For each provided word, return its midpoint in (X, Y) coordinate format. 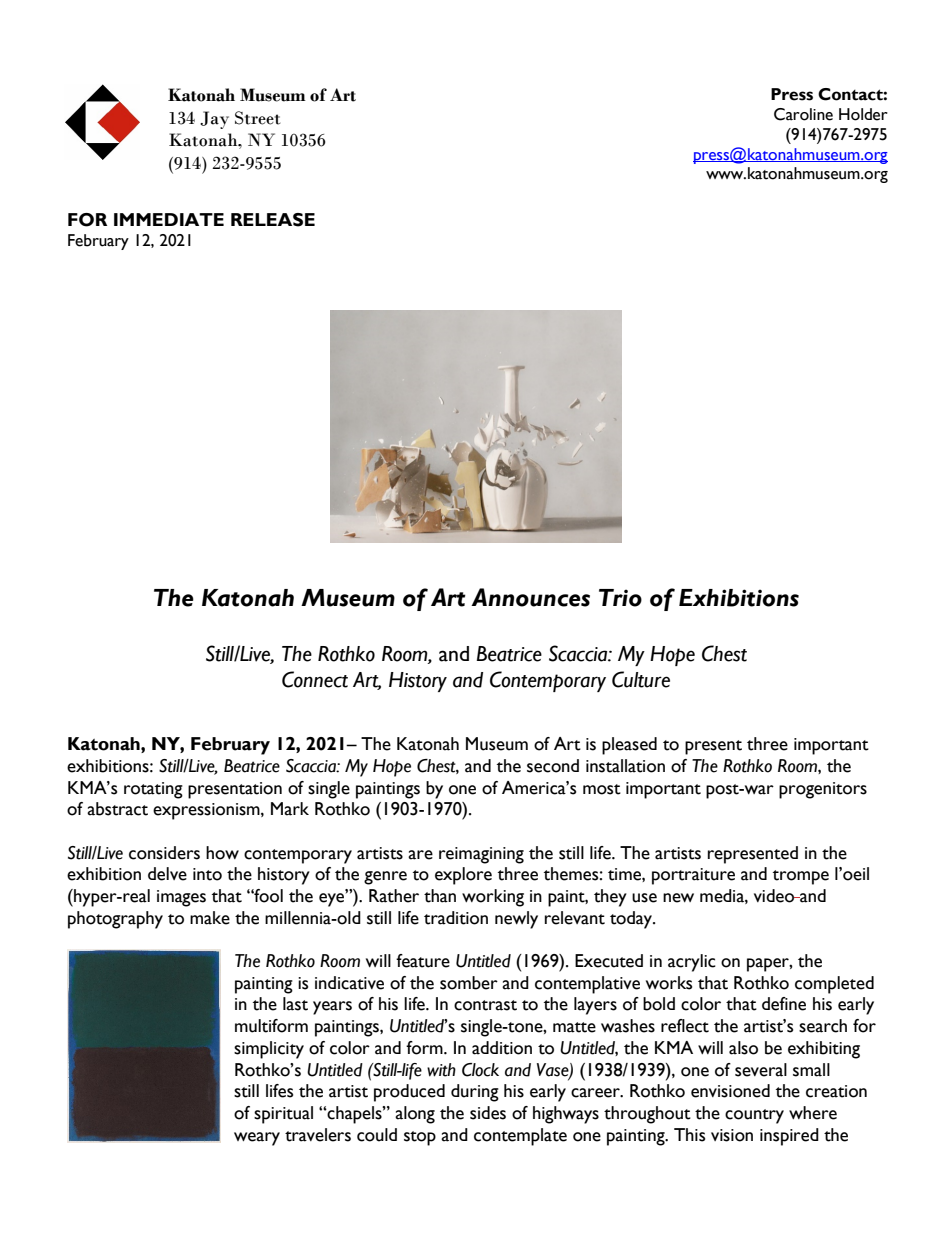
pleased (629, 746)
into (207, 874)
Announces (530, 597)
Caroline (803, 114)
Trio (620, 598)
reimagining (481, 855)
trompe (801, 877)
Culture (641, 679)
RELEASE (273, 220)
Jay (214, 120)
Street (257, 118)
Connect (315, 679)
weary (257, 1139)
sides (488, 1113)
